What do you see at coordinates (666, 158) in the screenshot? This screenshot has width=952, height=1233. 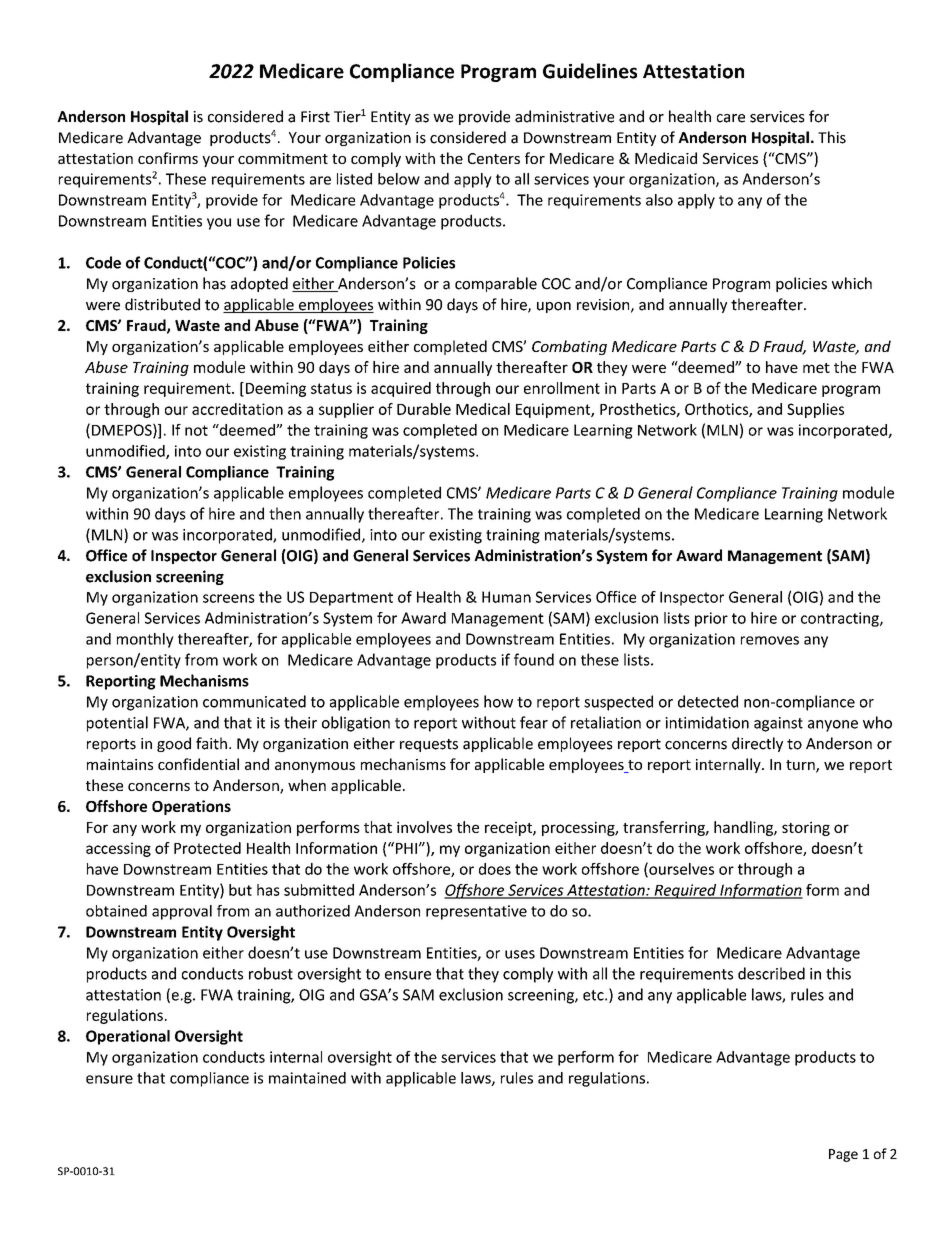 I see `Medicaid` at bounding box center [666, 158].
